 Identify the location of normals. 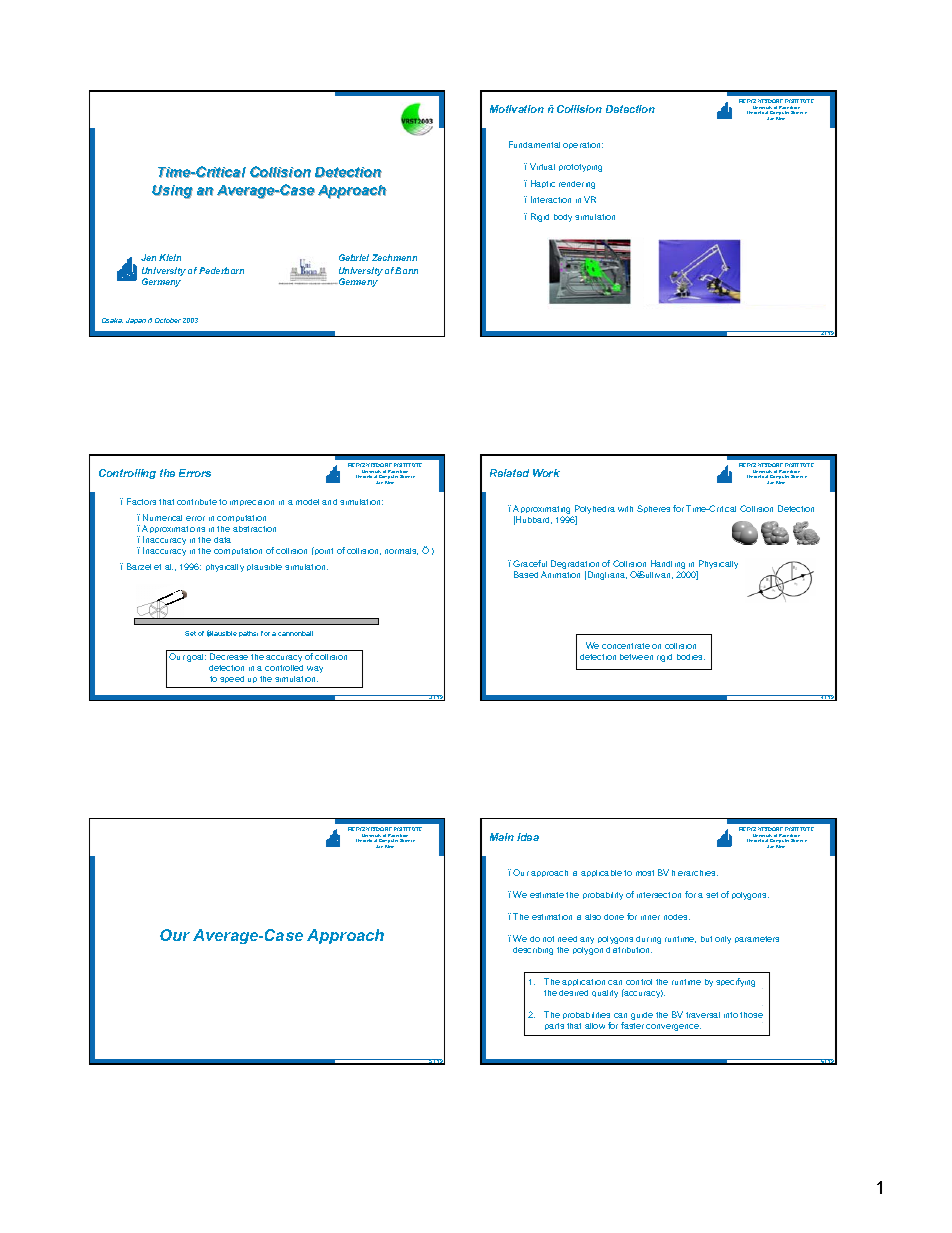
(401, 551).
